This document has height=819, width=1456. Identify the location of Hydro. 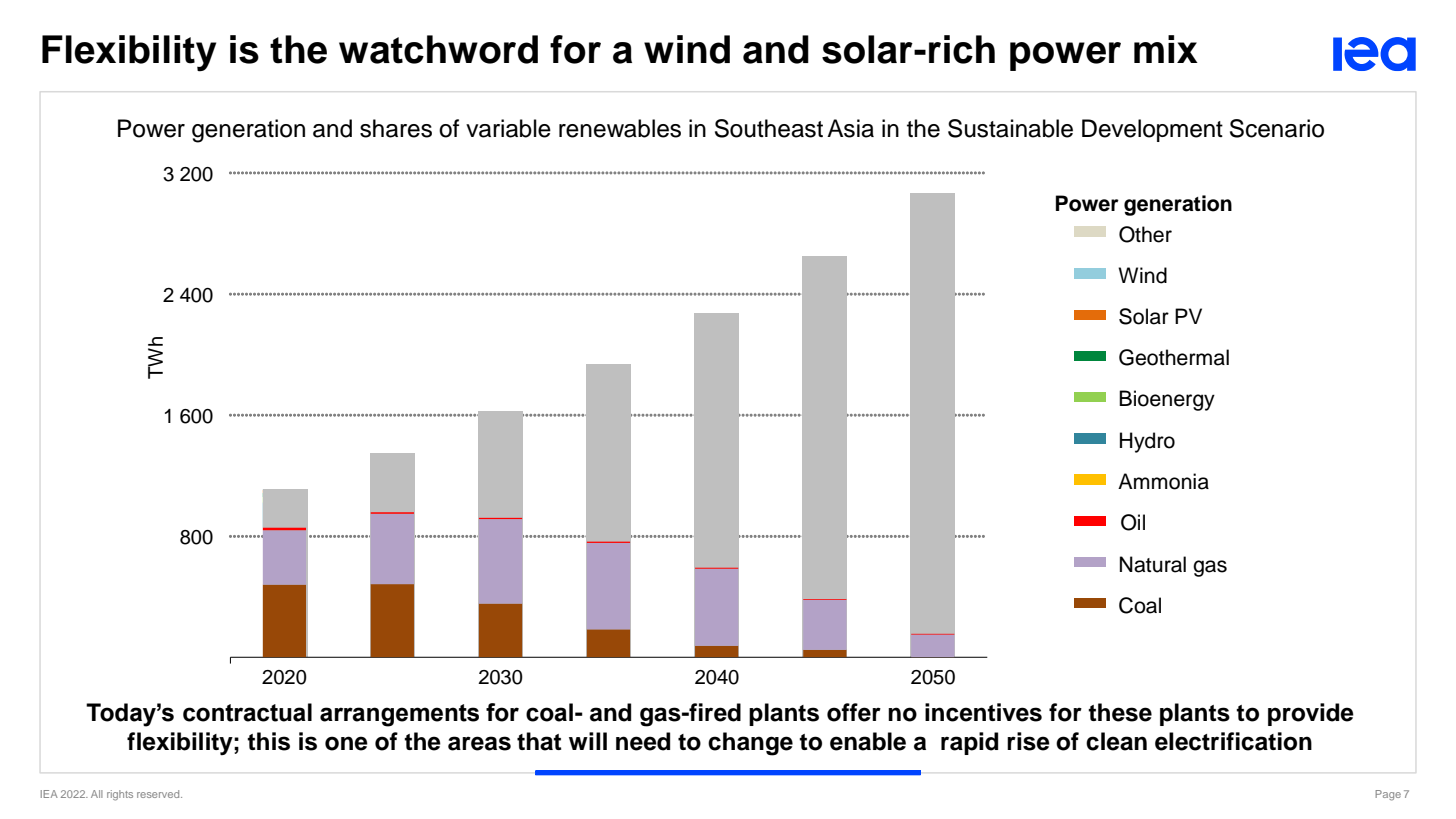
(1147, 442).
